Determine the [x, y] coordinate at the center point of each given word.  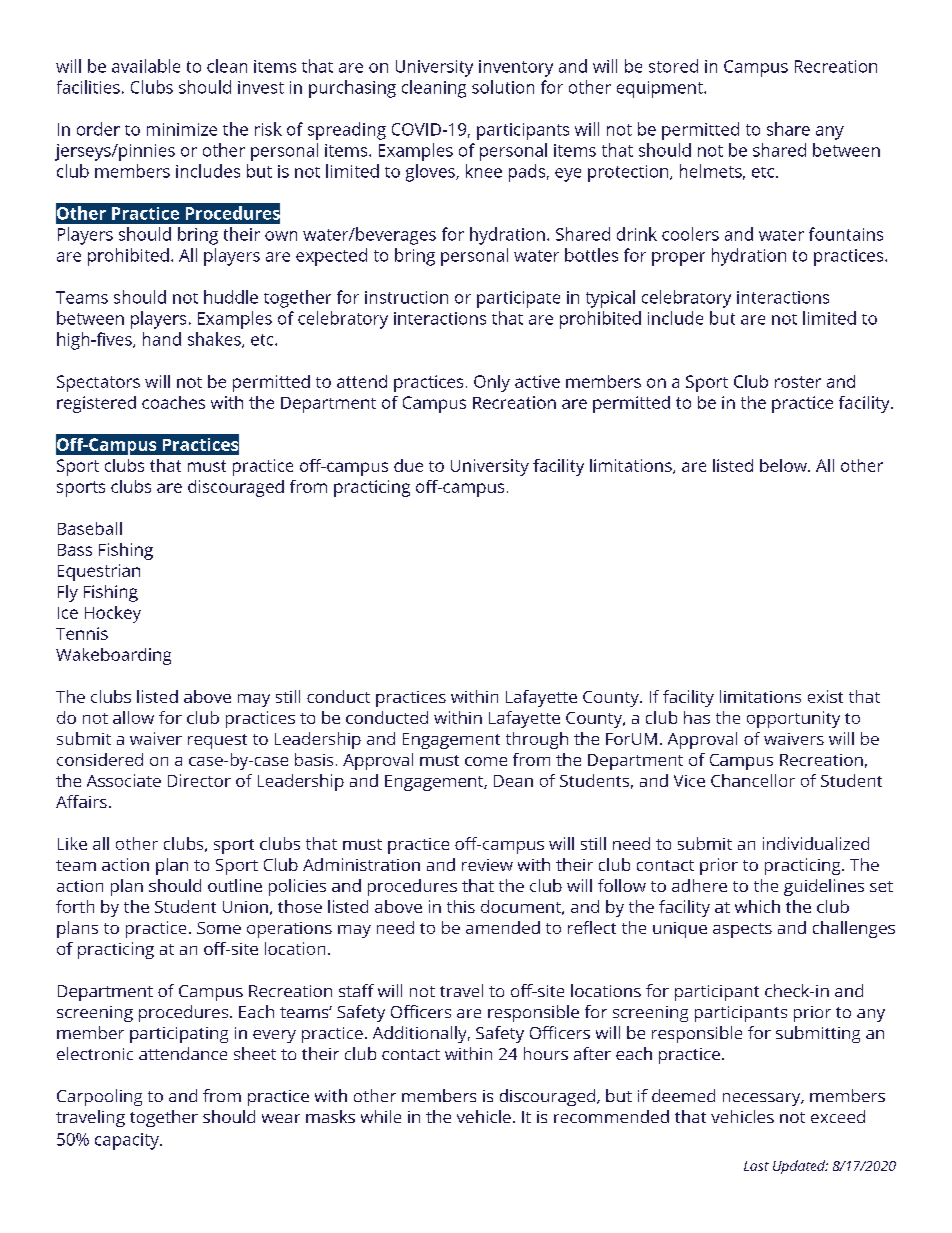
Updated [800, 1167]
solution [503, 87]
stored [673, 66]
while [381, 1116]
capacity [128, 1141]
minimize [182, 129]
